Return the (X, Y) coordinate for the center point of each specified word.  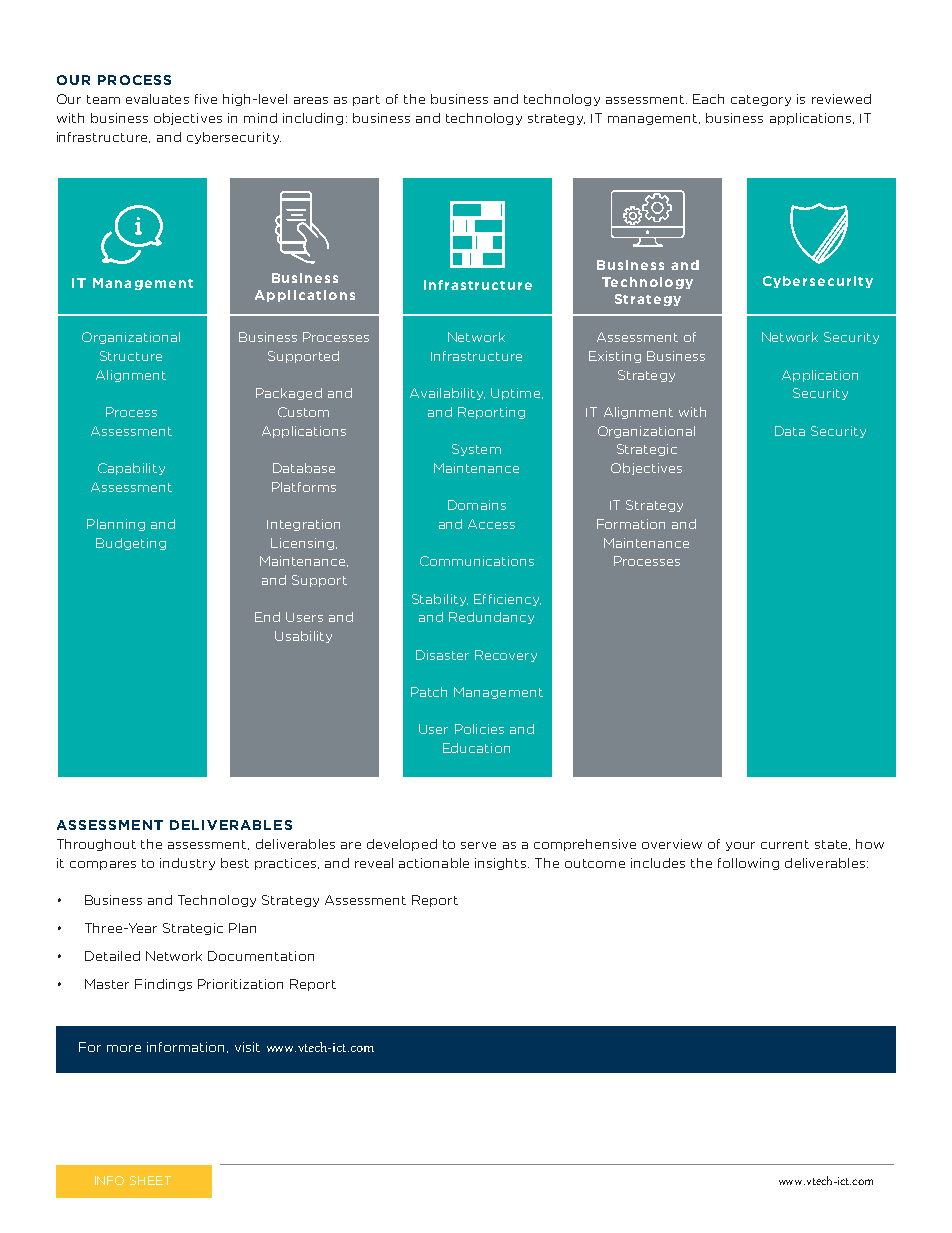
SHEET (150, 1180)
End (267, 617)
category (761, 100)
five (206, 99)
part (366, 100)
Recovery (506, 656)
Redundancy (491, 618)
